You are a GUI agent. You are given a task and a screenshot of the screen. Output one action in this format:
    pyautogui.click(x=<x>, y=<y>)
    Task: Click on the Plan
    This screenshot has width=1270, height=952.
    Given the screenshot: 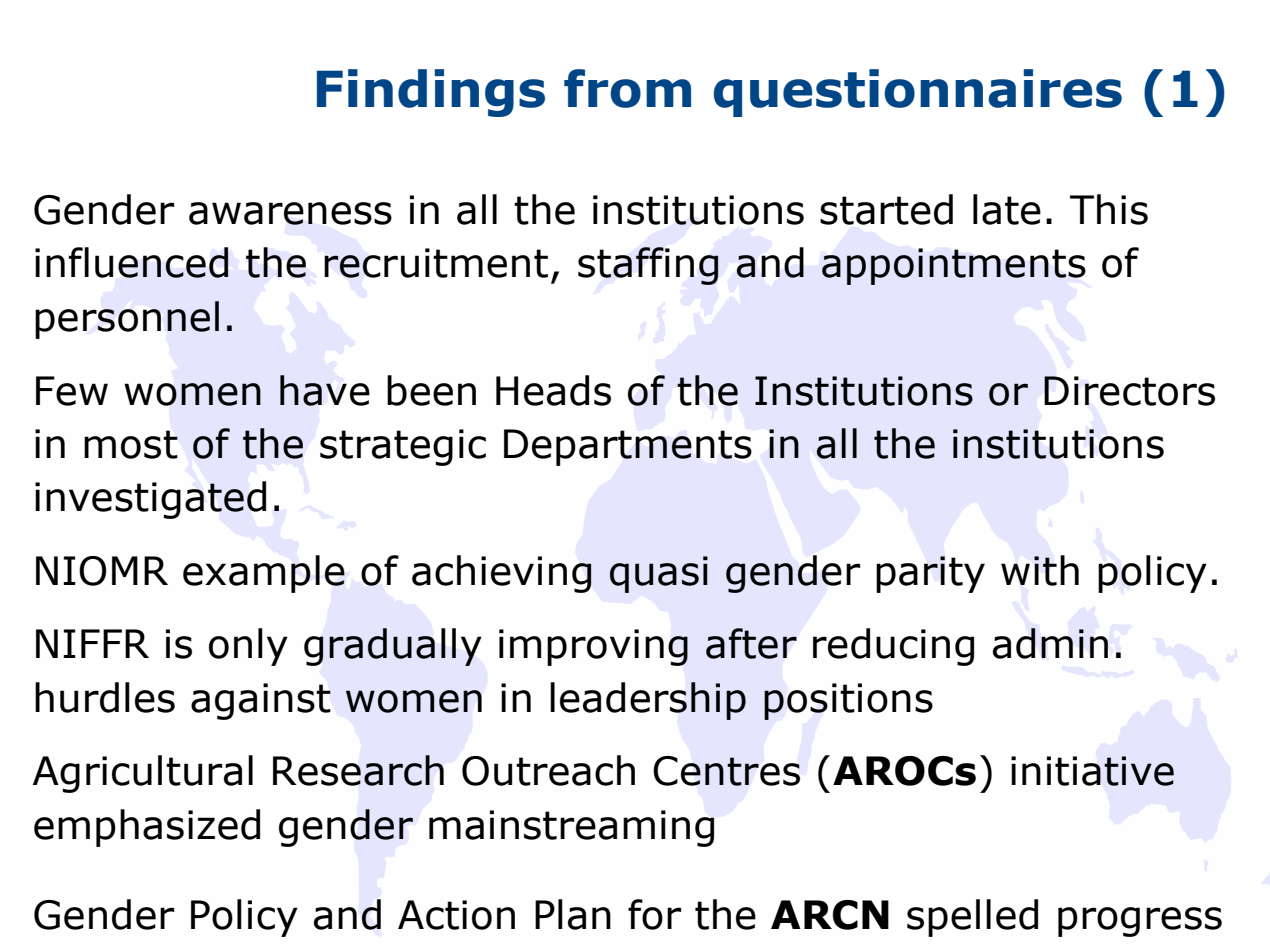 What is the action you would take?
    pyautogui.click(x=573, y=914)
